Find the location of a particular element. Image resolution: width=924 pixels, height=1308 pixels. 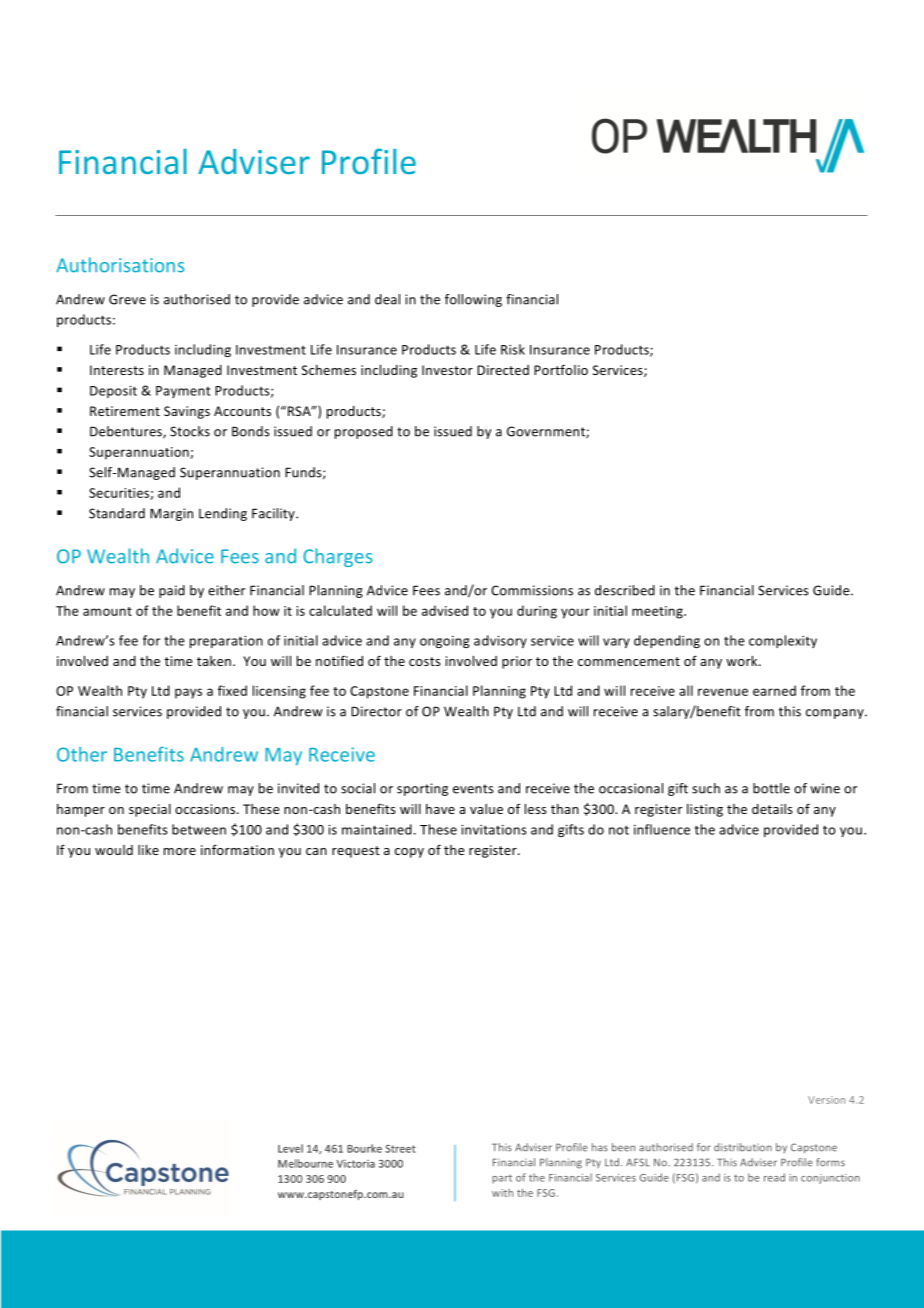

with is located at coordinates (502, 1193).
